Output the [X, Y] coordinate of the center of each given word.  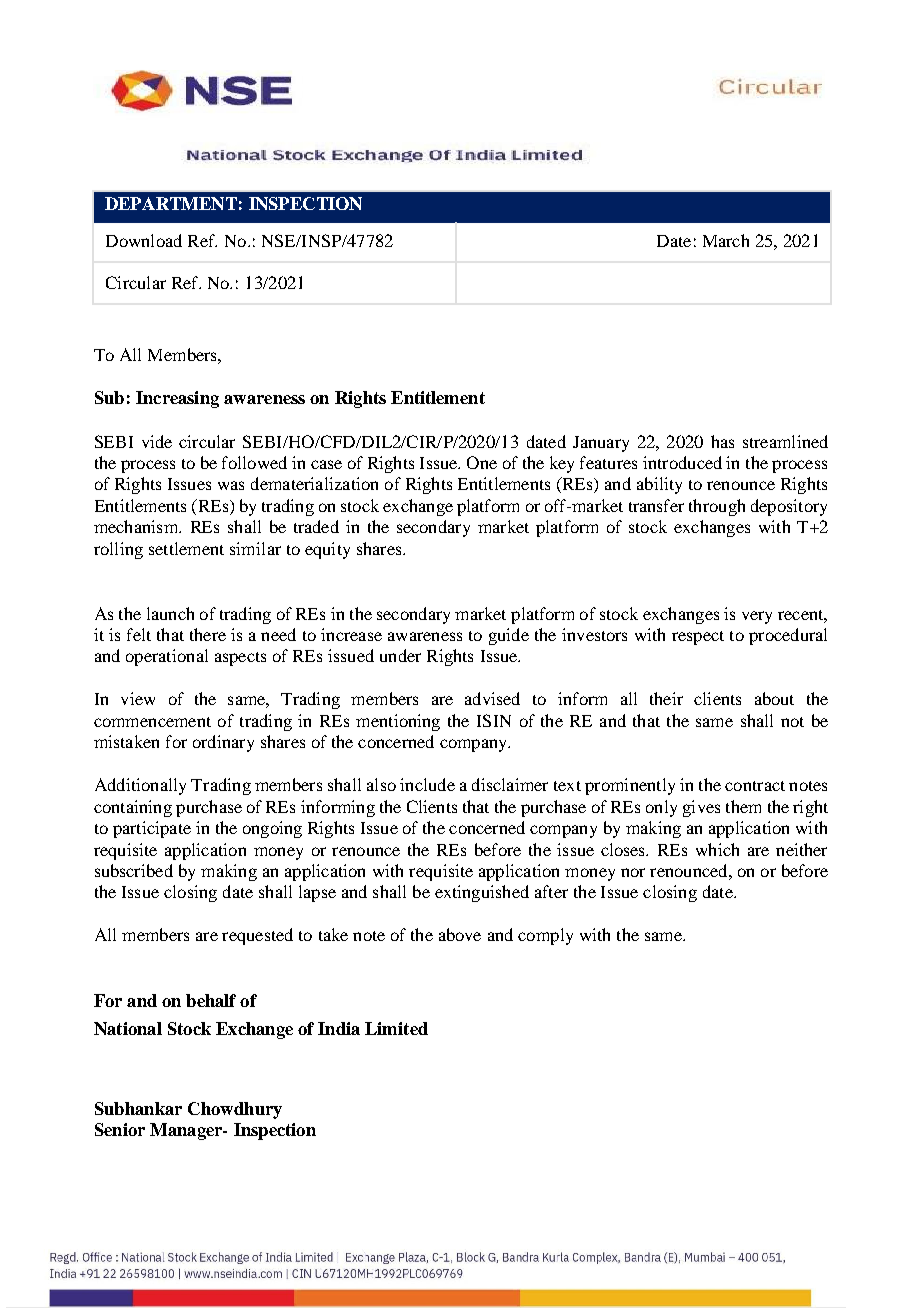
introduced [682, 462]
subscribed [134, 870]
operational [167, 657]
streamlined [785, 441]
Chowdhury [235, 1110]
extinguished [482, 893]
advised [492, 698]
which [717, 849]
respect [698, 638]
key [562, 464]
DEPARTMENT [171, 203]
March [726, 240]
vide [157, 441]
